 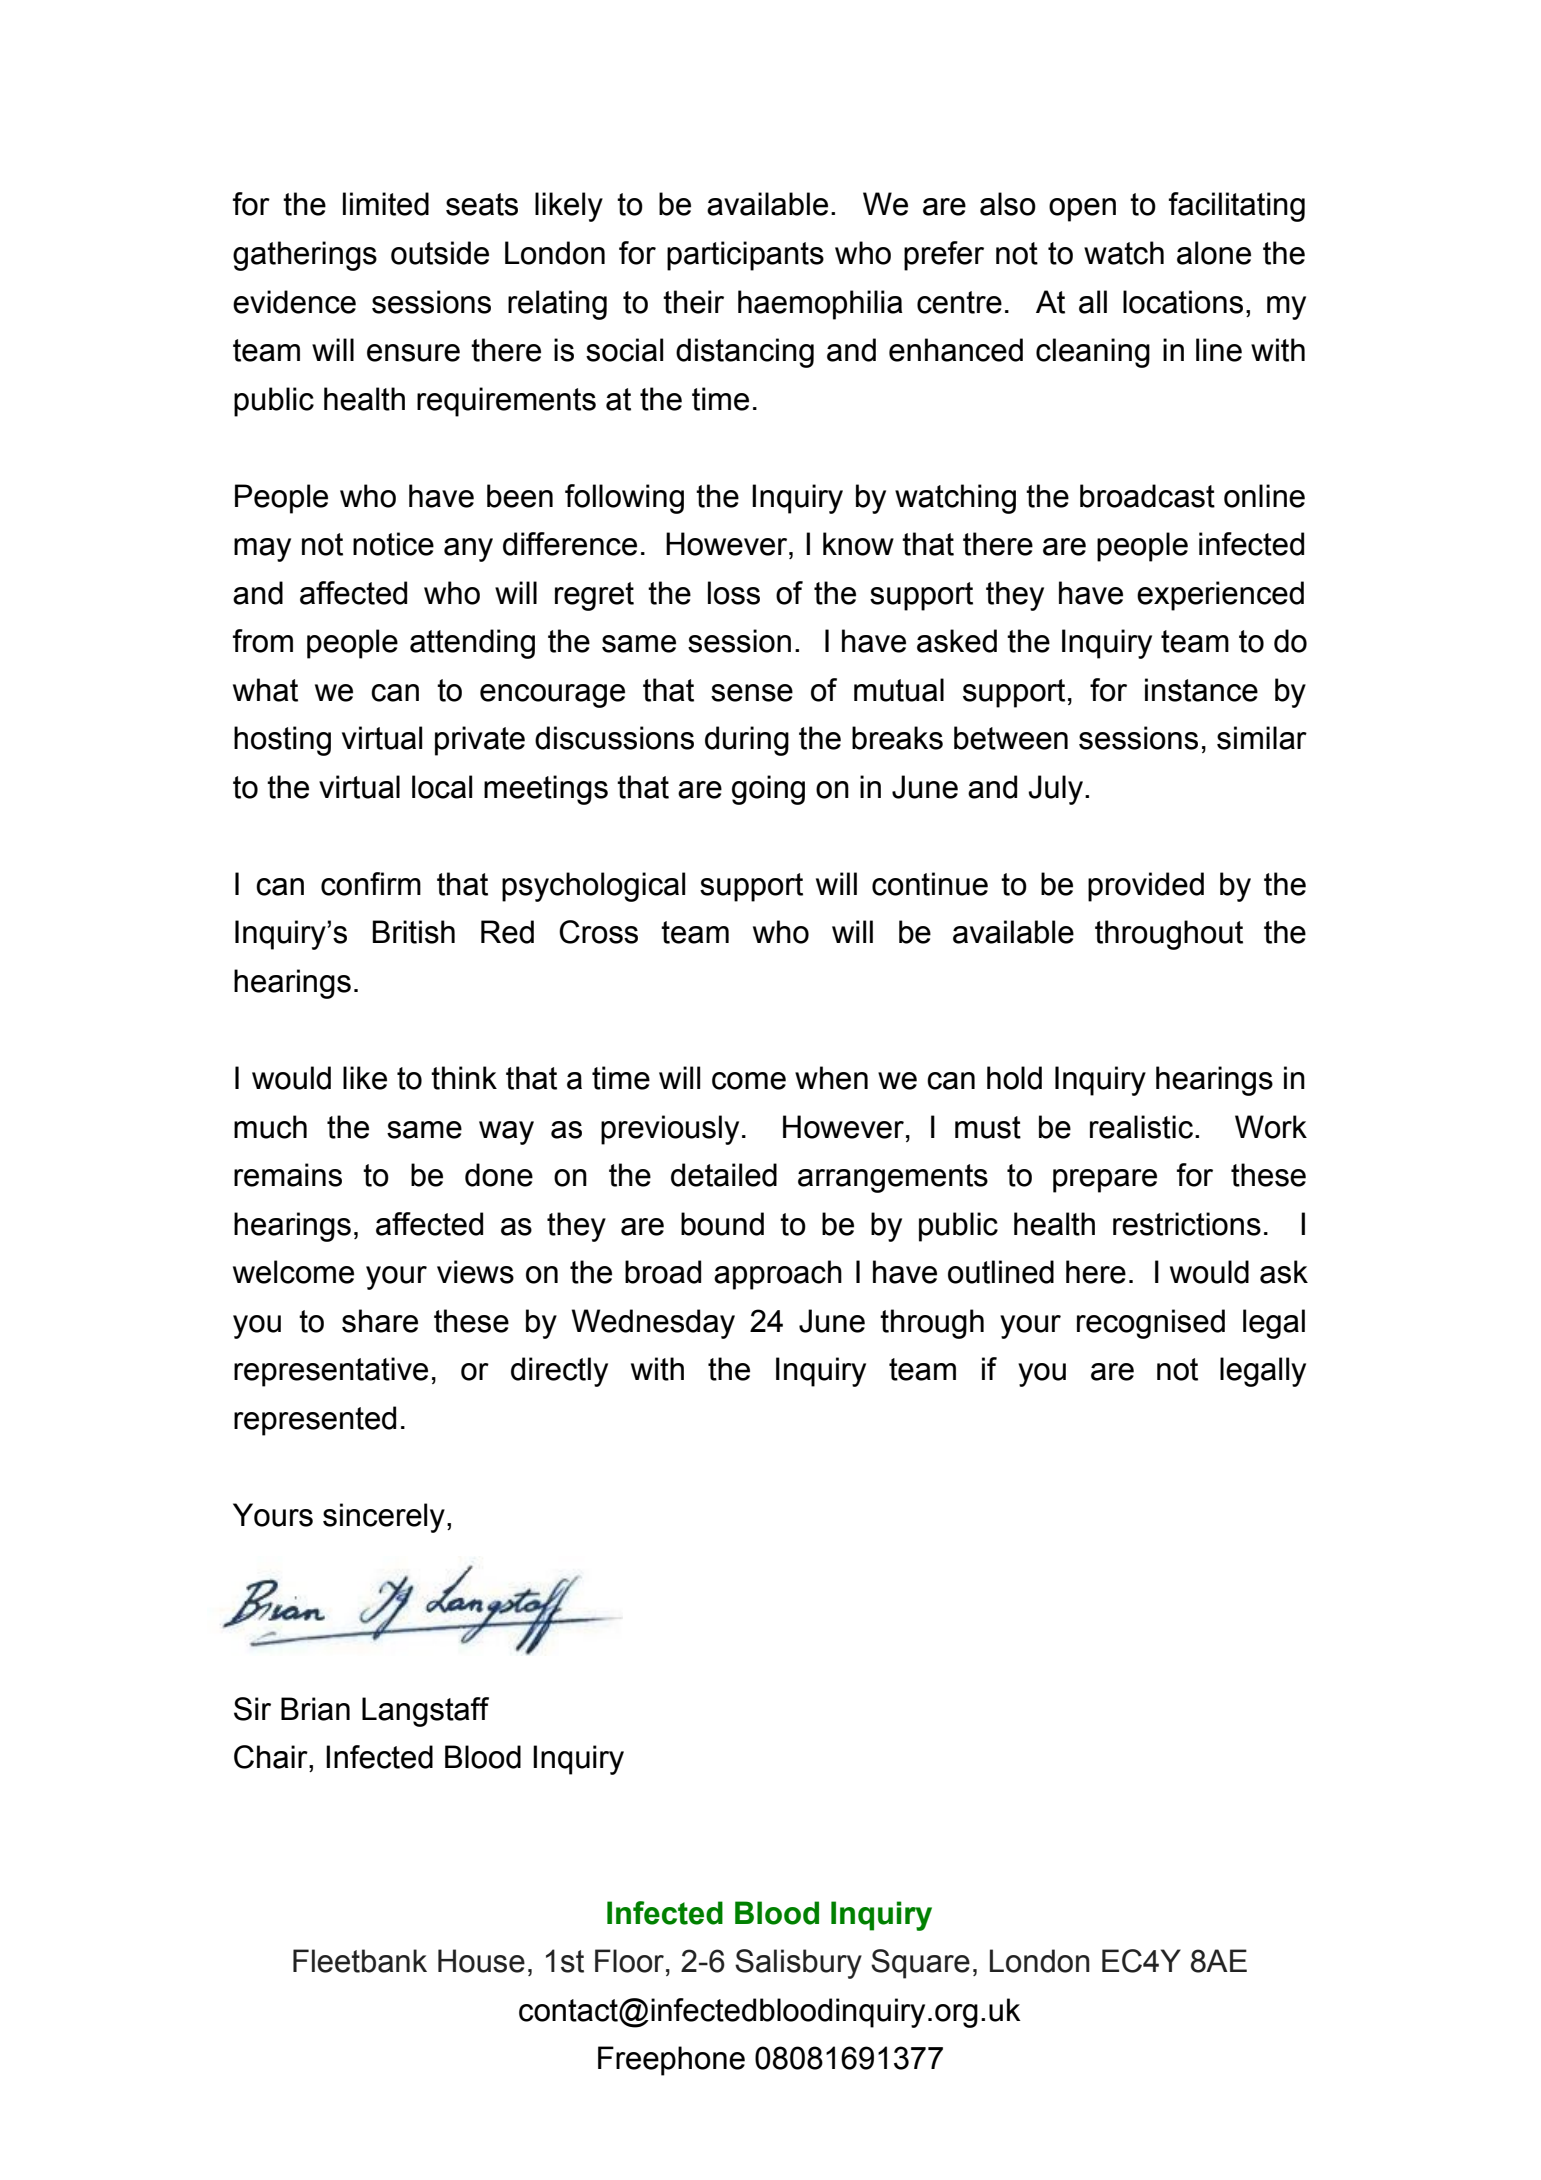 I want to click on when, so click(x=831, y=1078).
